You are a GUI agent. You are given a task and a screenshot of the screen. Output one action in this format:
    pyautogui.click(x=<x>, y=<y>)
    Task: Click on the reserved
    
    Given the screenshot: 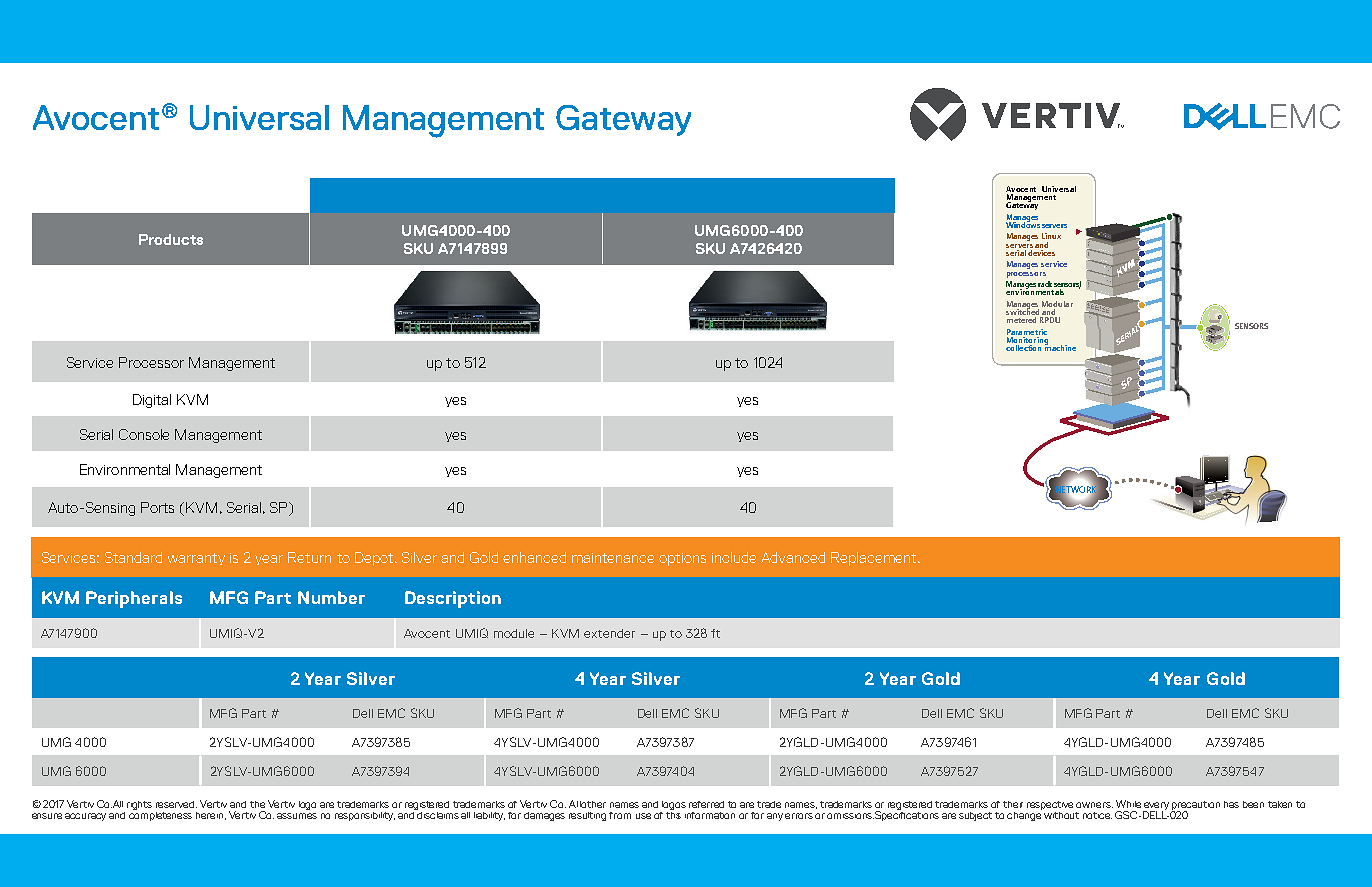 What is the action you would take?
    pyautogui.click(x=176, y=804)
